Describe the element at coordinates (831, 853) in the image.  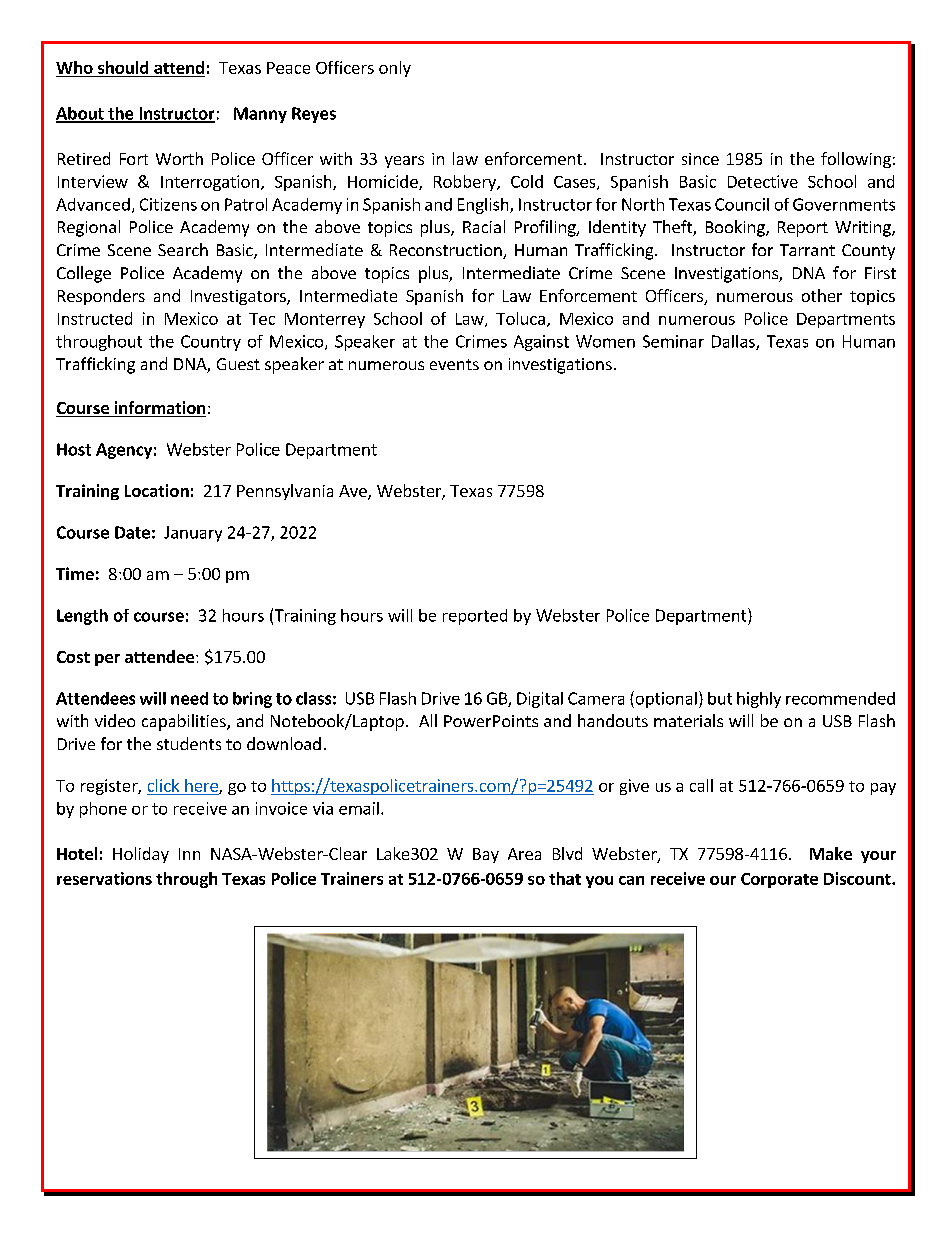
I see `Make` at that location.
